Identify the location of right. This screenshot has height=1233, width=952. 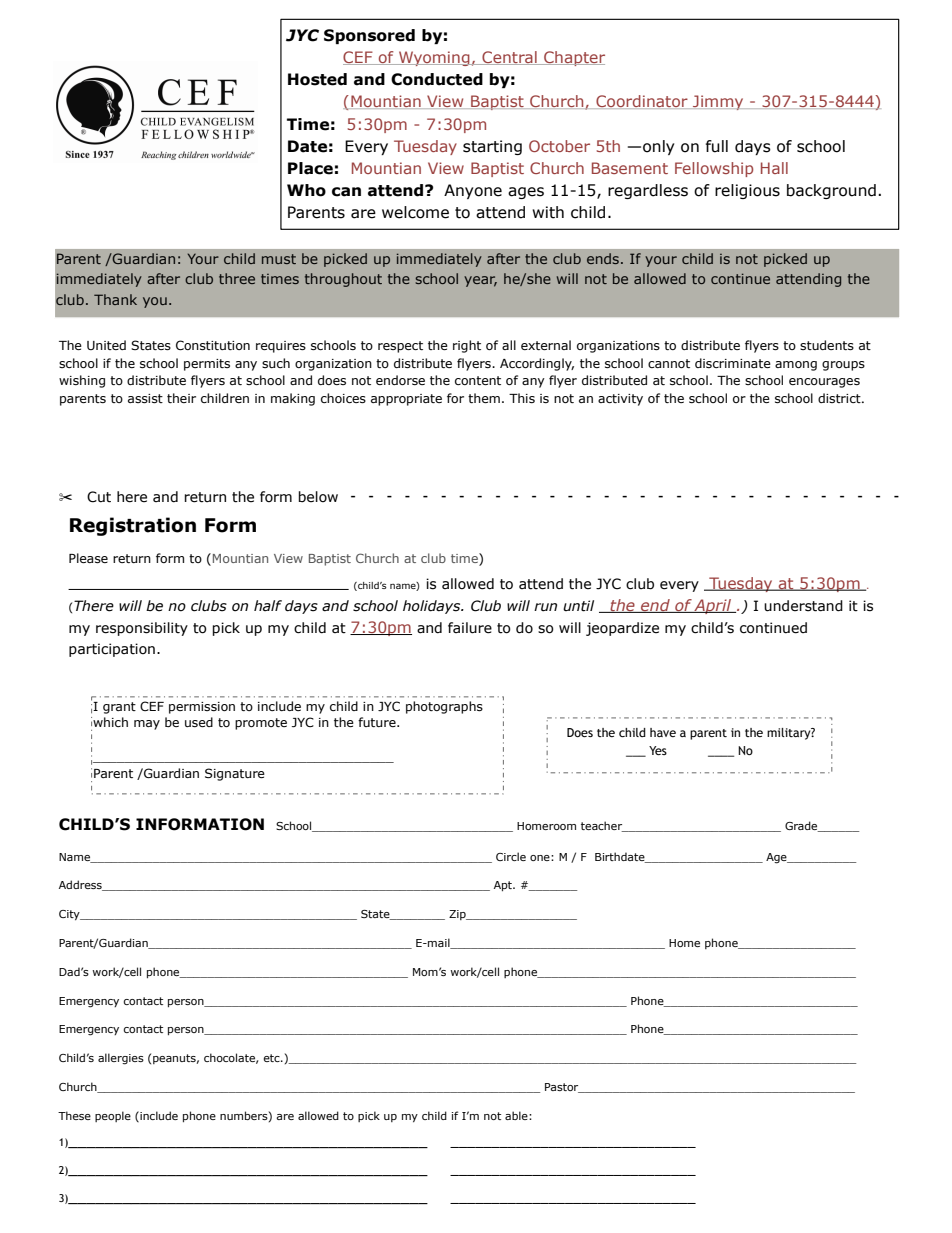
(467, 346).
